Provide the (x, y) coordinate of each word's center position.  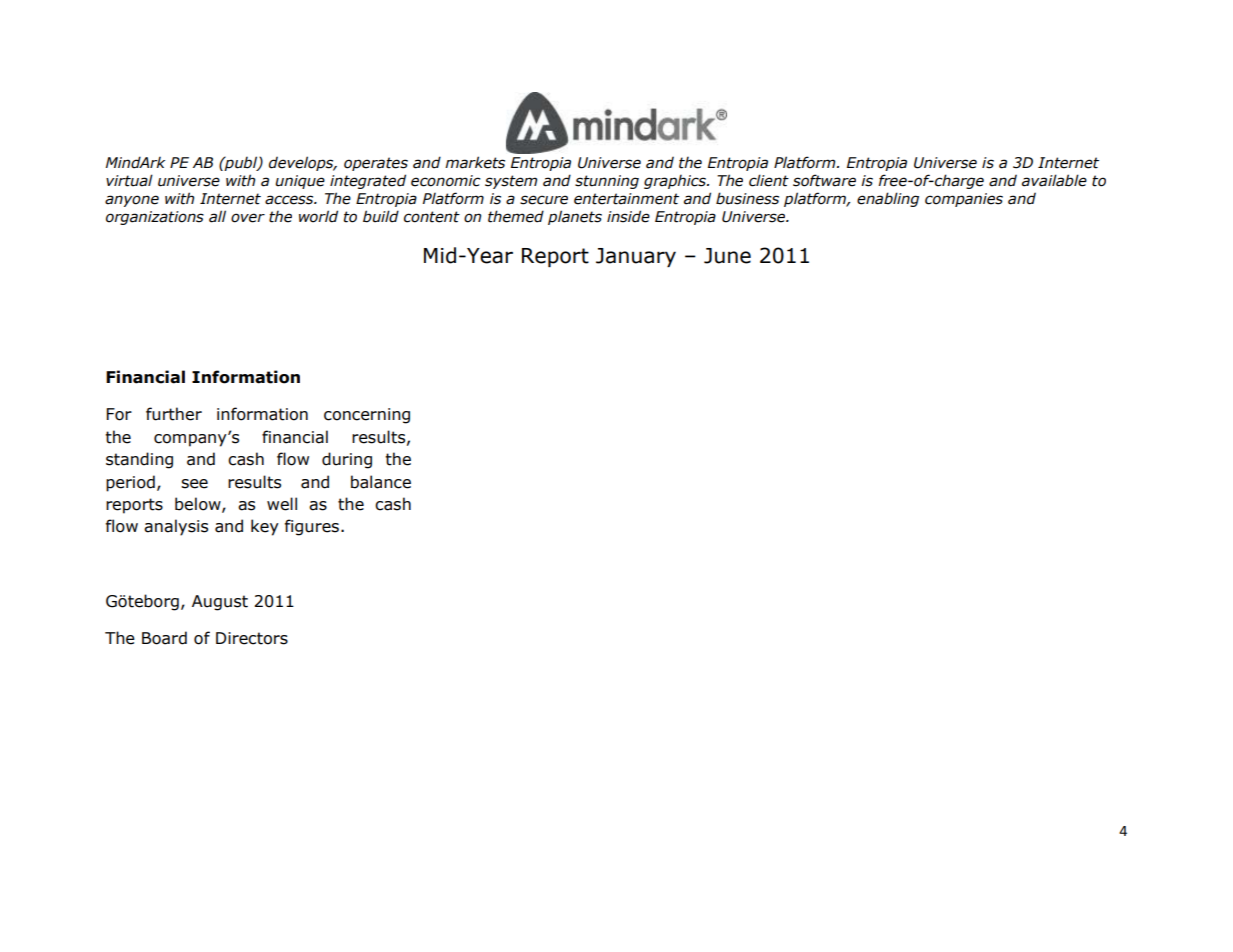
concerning (367, 416)
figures (312, 527)
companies (964, 200)
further (174, 414)
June (727, 256)
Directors (252, 638)
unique (300, 182)
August (220, 603)
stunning (607, 182)
